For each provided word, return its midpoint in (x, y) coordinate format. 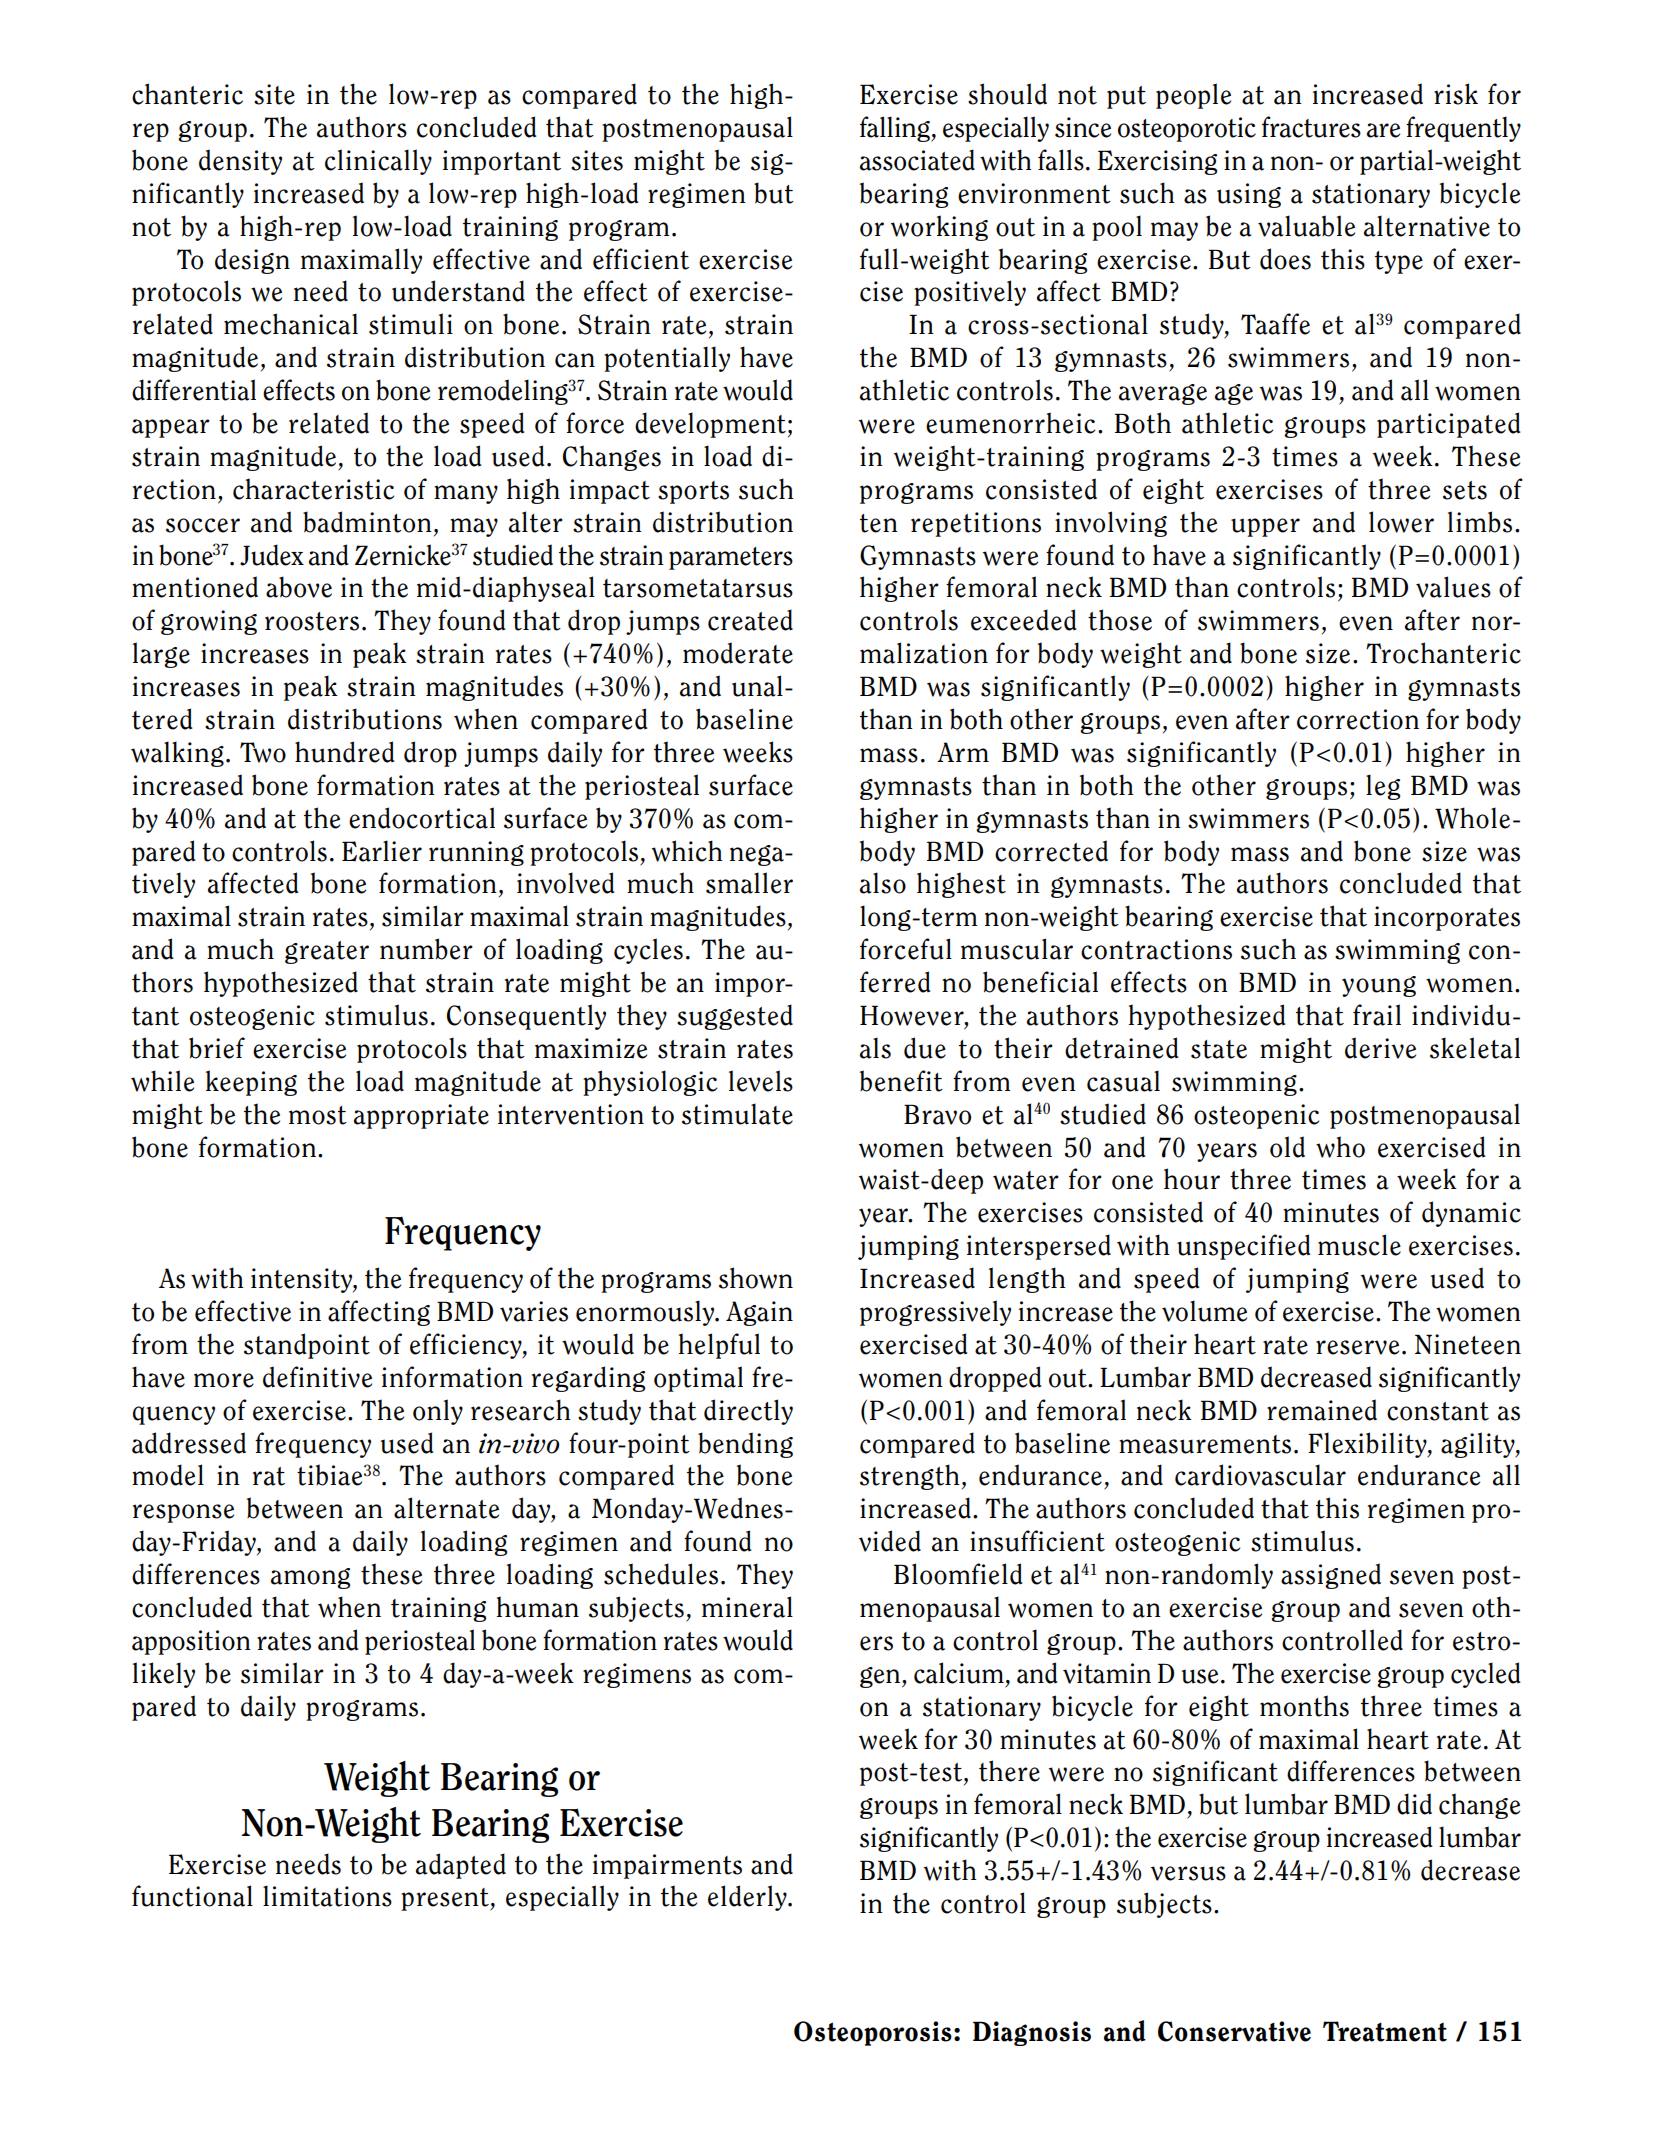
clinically (378, 162)
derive (1380, 1048)
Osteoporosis (873, 2033)
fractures (1311, 127)
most (318, 1115)
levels (761, 1081)
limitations (327, 1896)
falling (896, 129)
